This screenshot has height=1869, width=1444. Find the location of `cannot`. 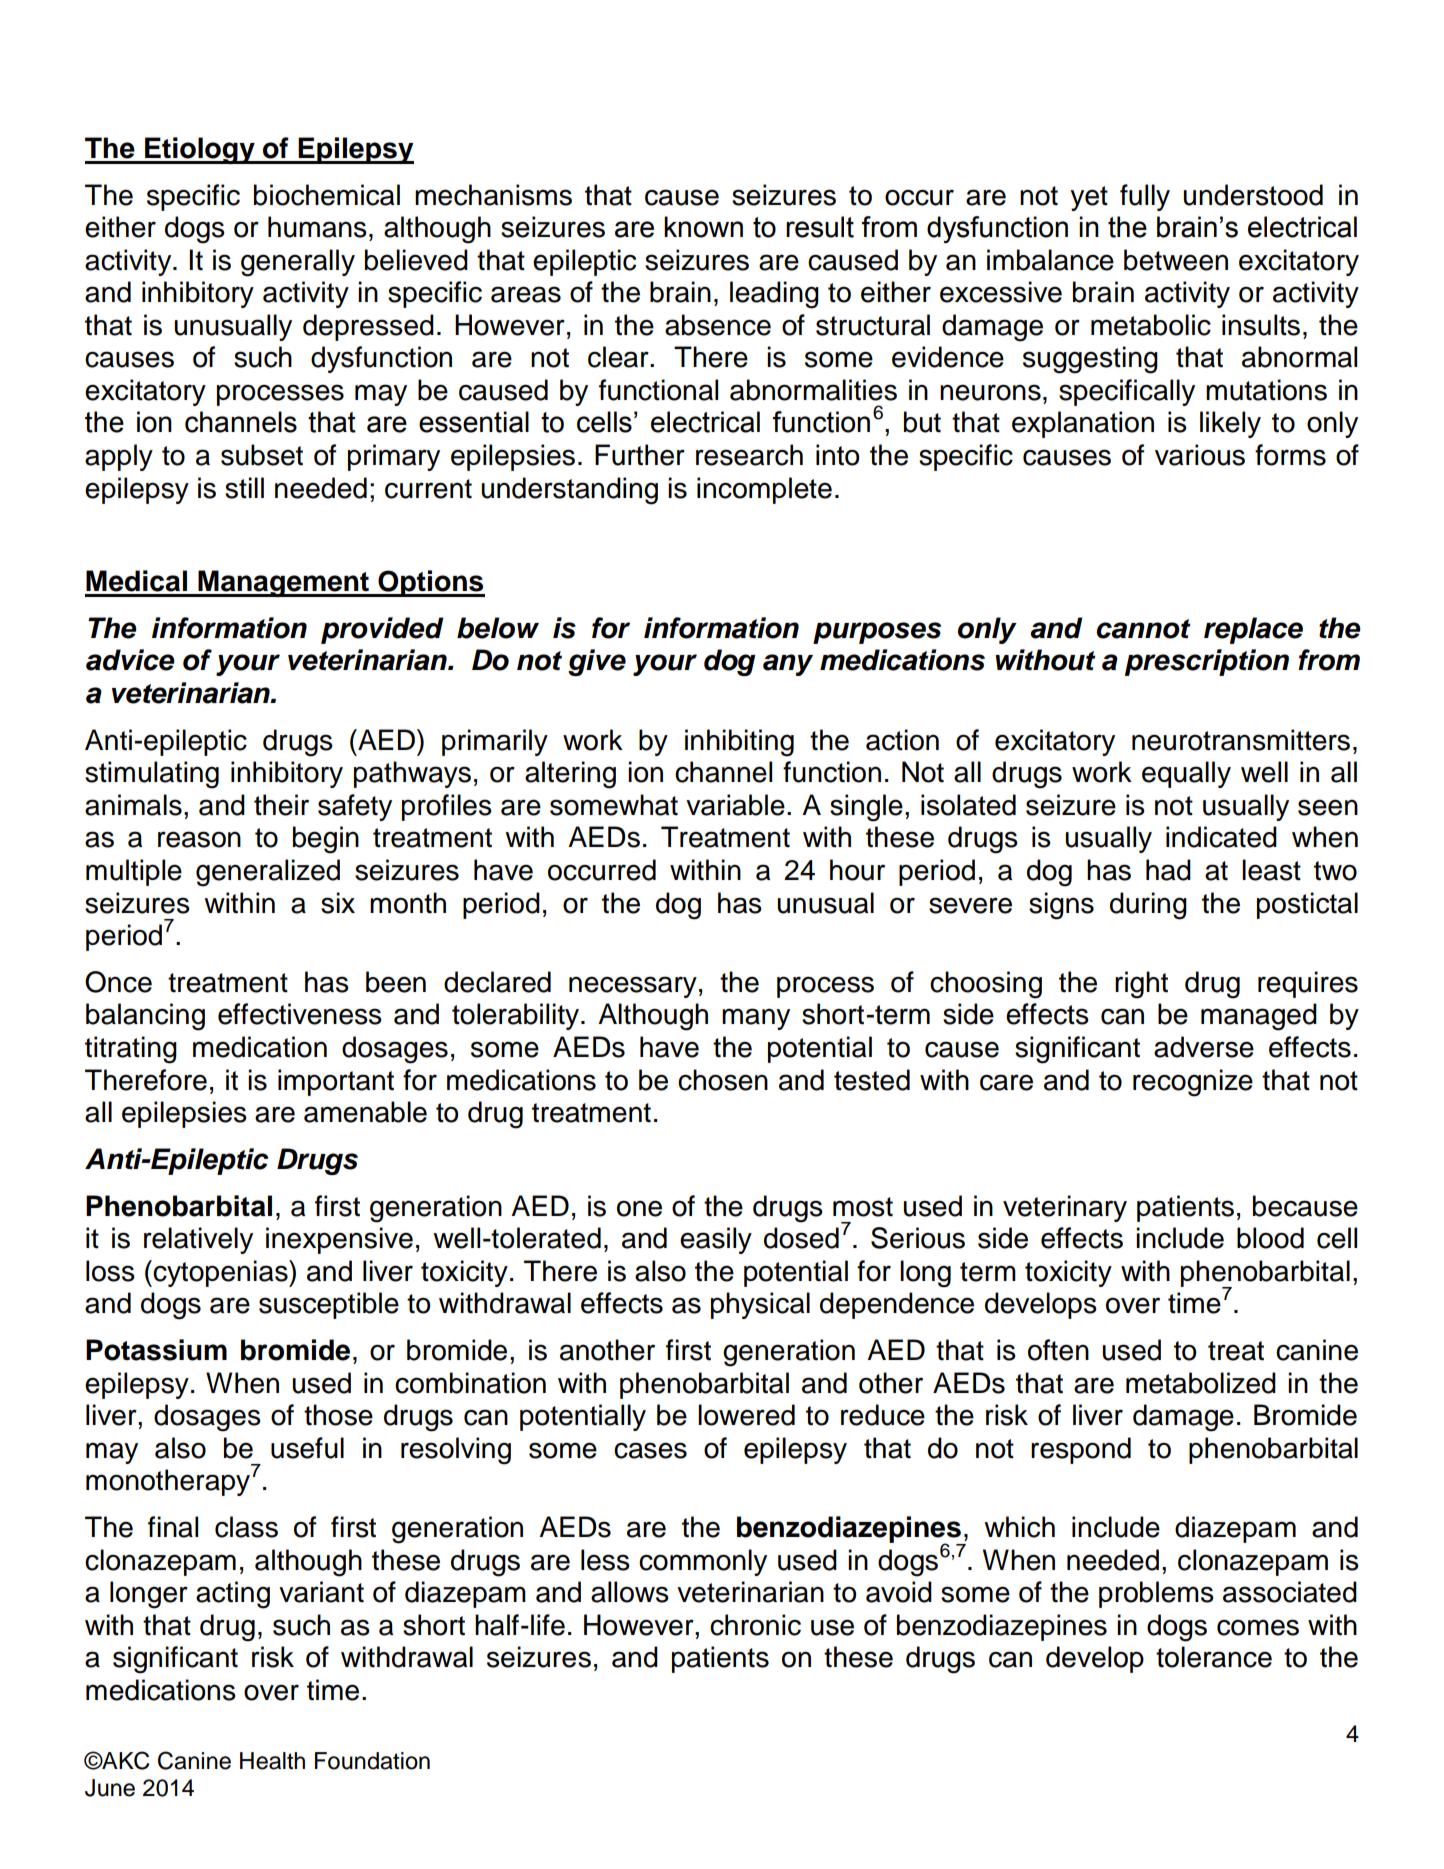

cannot is located at coordinates (1144, 629).
